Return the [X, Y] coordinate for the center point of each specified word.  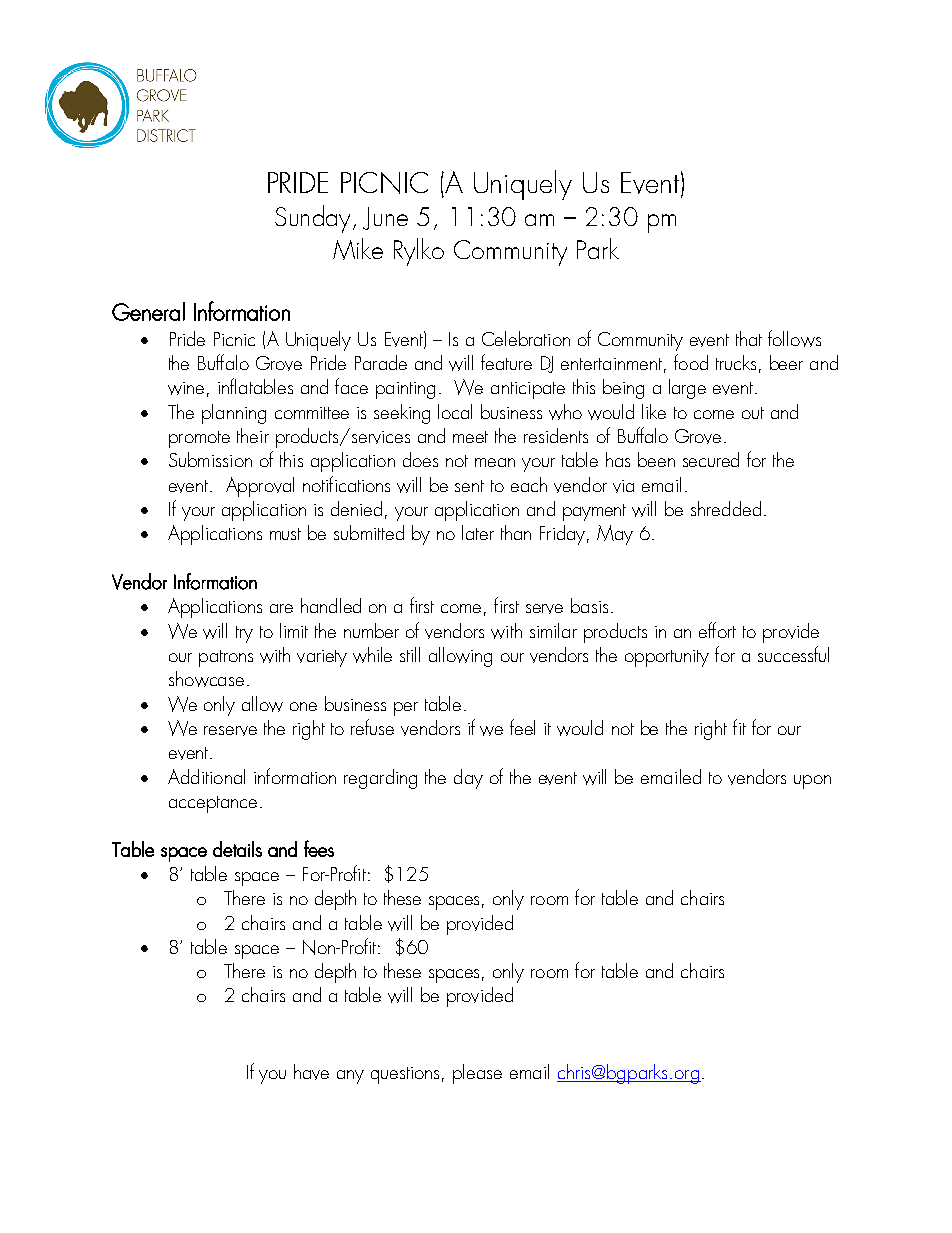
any [350, 1077]
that [749, 338]
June [385, 218]
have [311, 1072]
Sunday [312, 219]
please [477, 1074]
